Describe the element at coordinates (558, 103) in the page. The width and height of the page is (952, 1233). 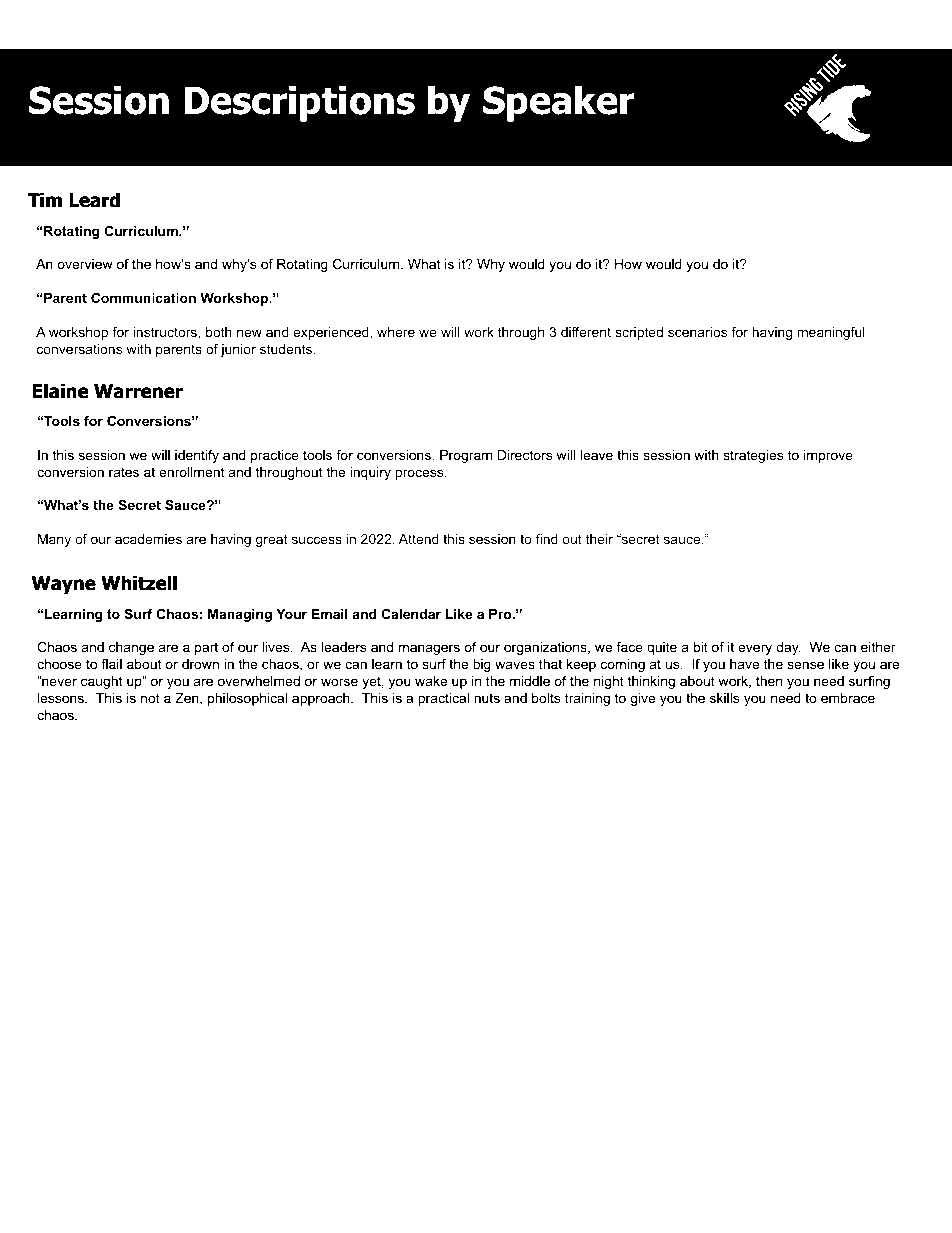
I see `Speaker` at that location.
